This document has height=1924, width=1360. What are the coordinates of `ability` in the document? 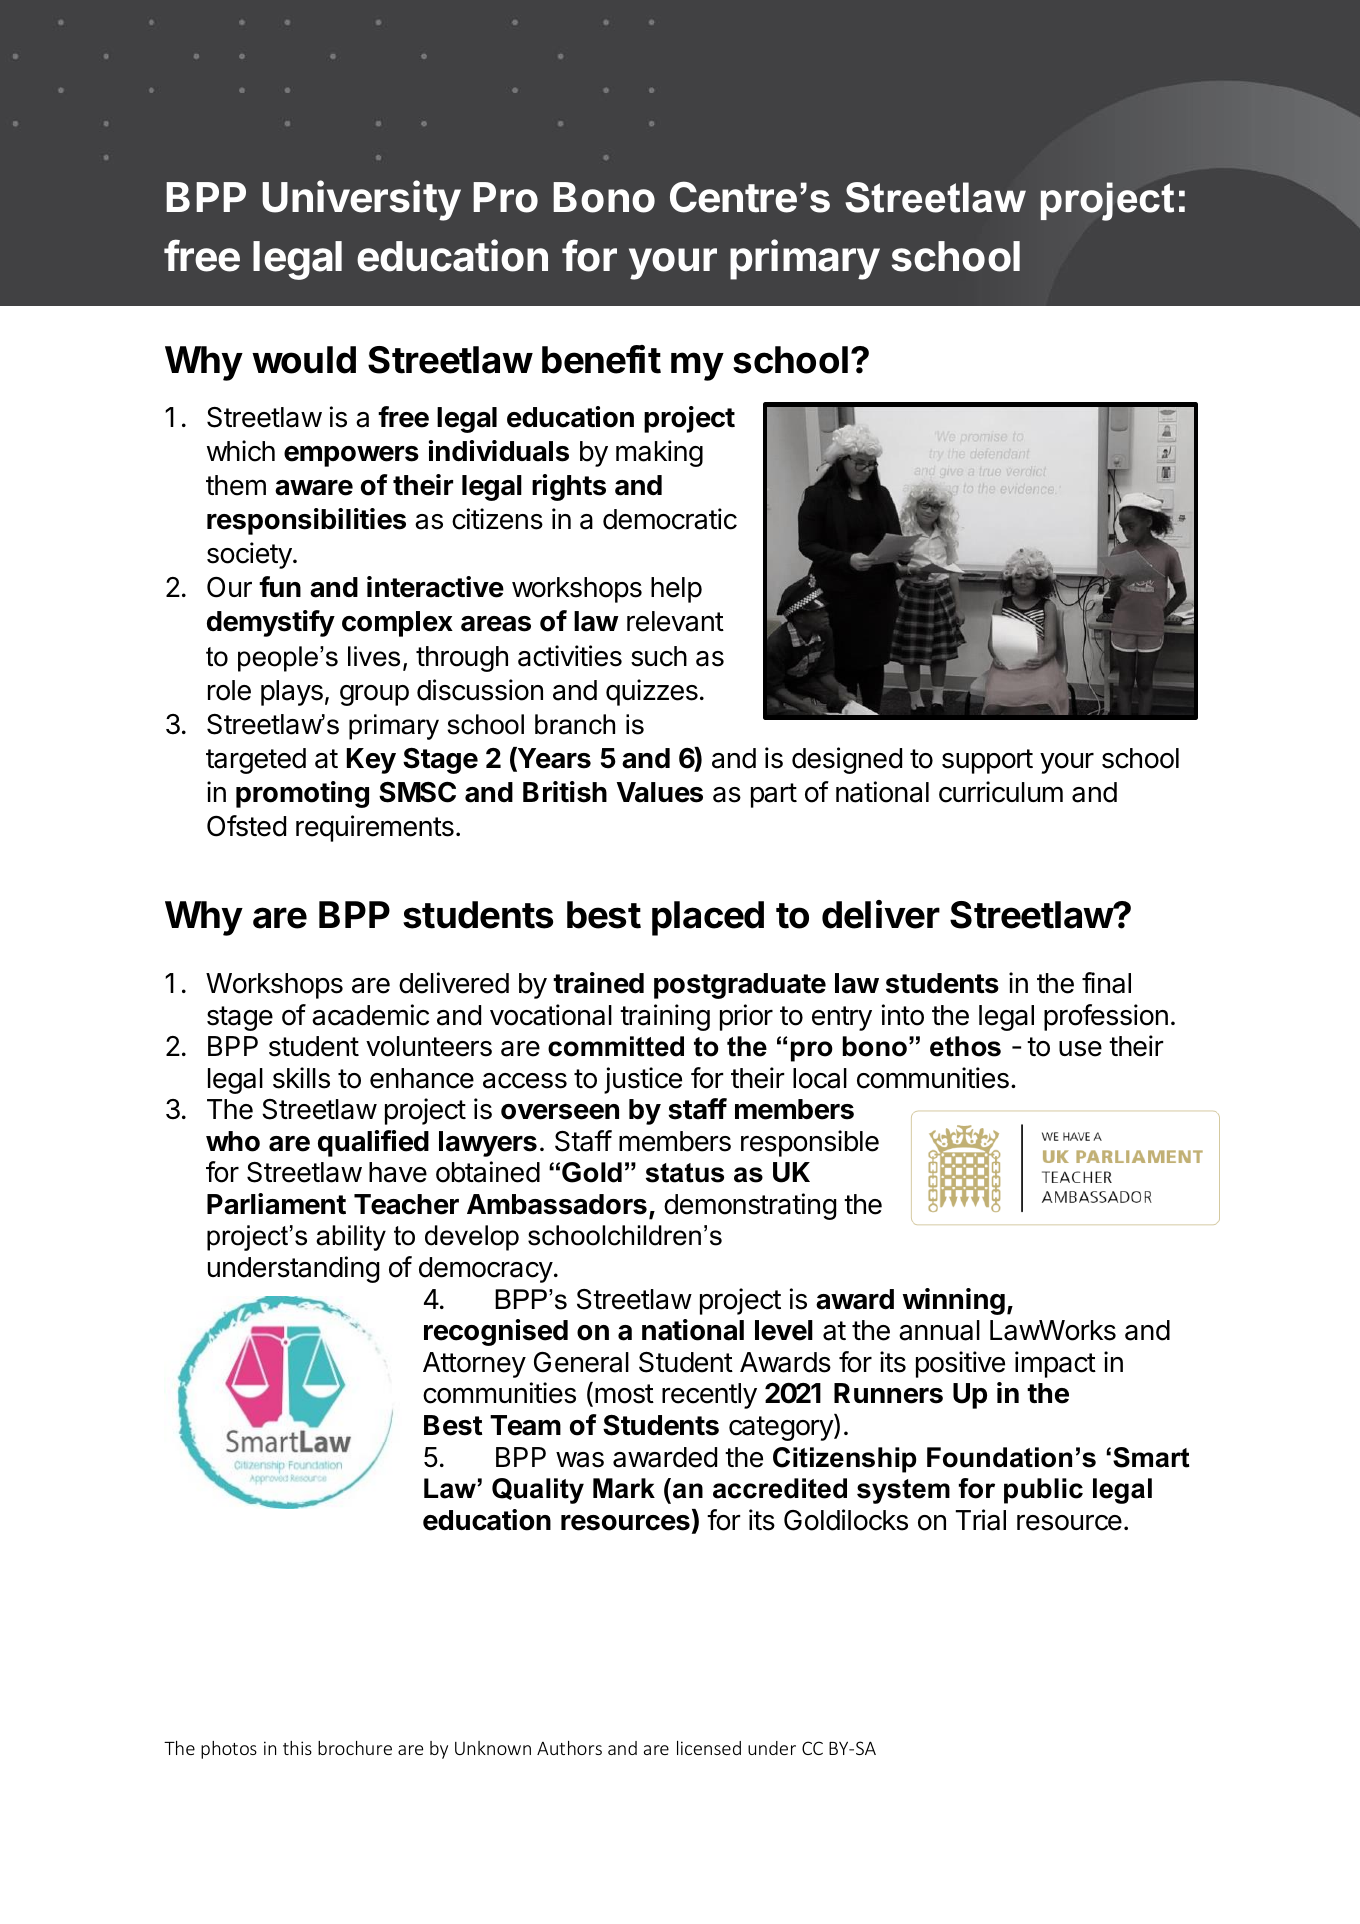 It's located at (351, 1238).
